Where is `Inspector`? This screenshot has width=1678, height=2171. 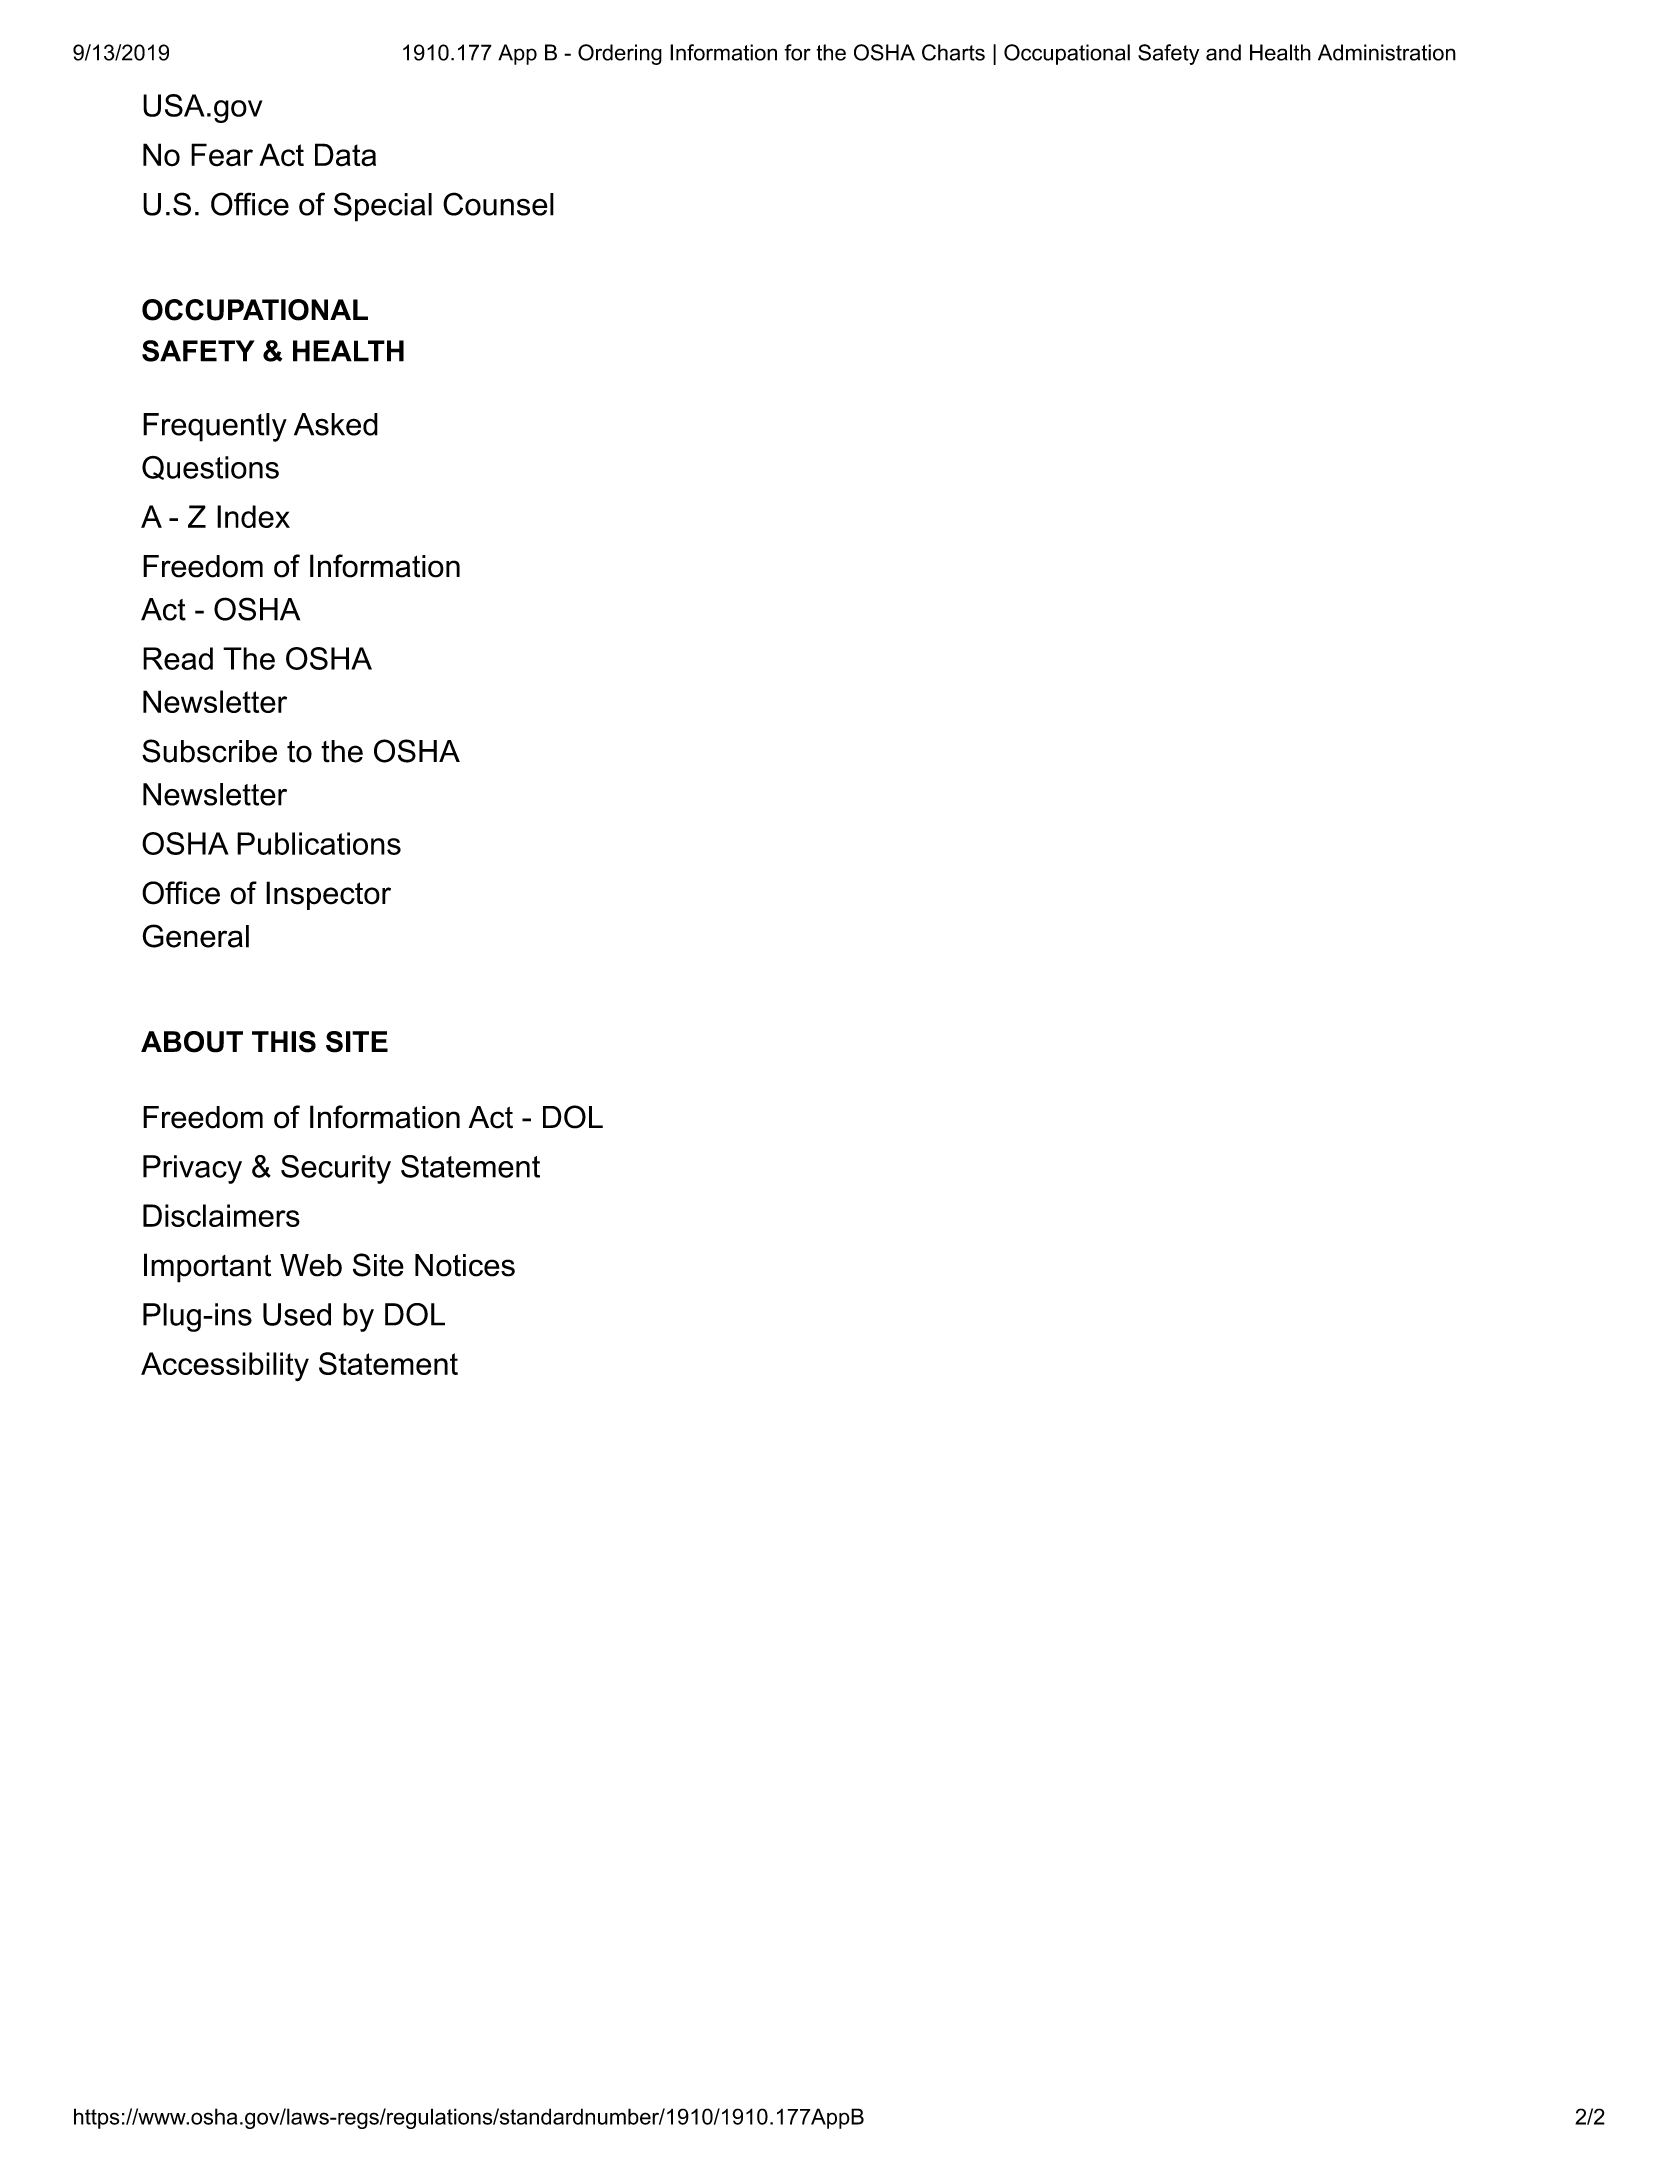
Inspector is located at coordinates (328, 895).
